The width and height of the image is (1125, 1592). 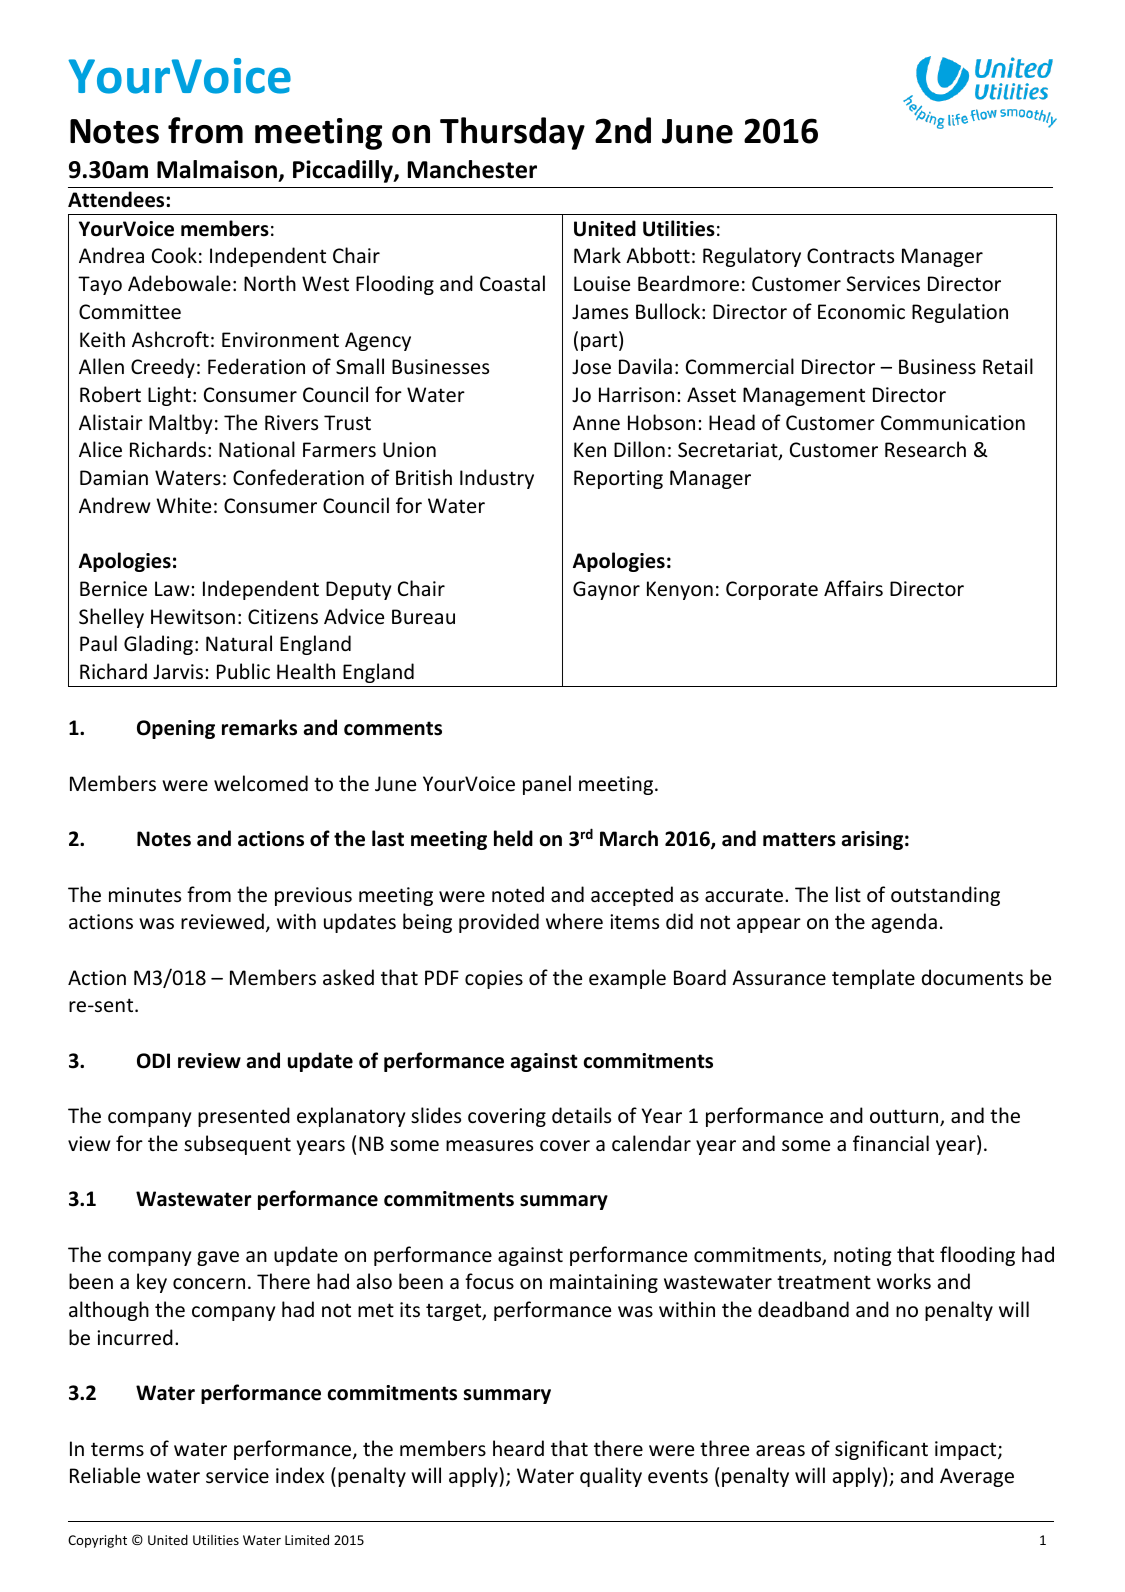 What do you see at coordinates (925, 449) in the image?
I see `Research` at bounding box center [925, 449].
